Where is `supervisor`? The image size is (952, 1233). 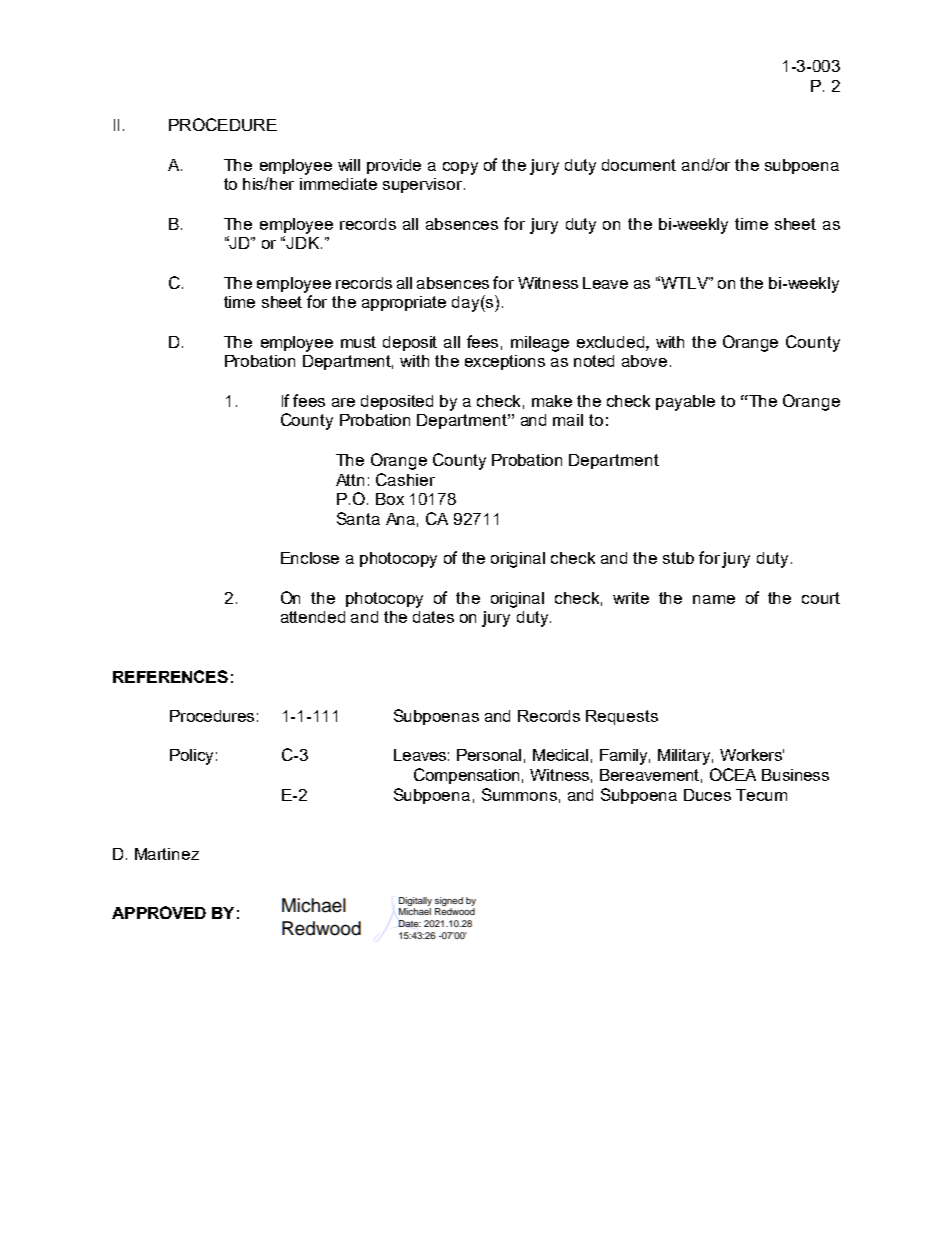
supervisor is located at coordinates (424, 185).
